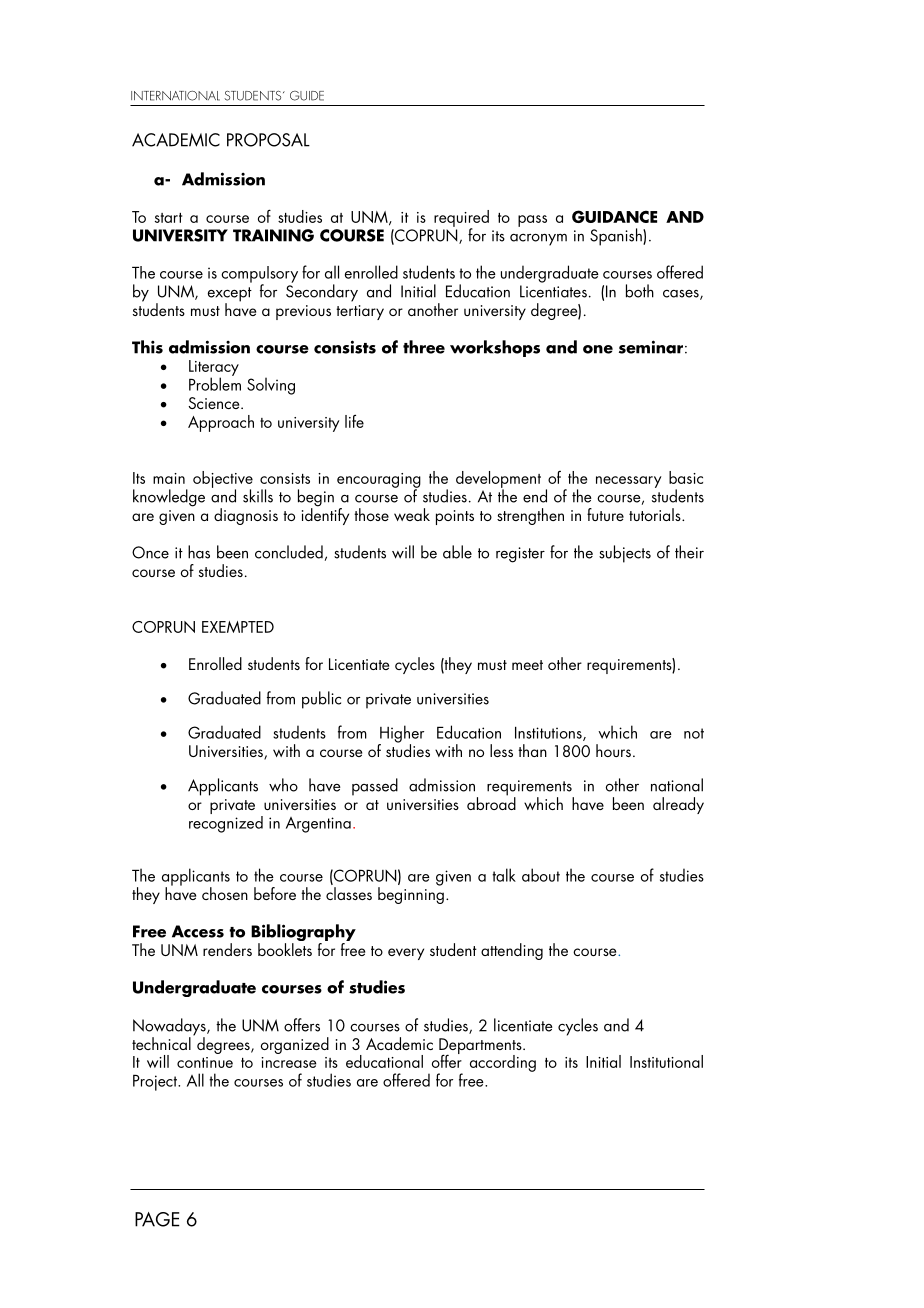  Describe the element at coordinates (157, 1219) in the screenshot. I see `PAGE` at that location.
